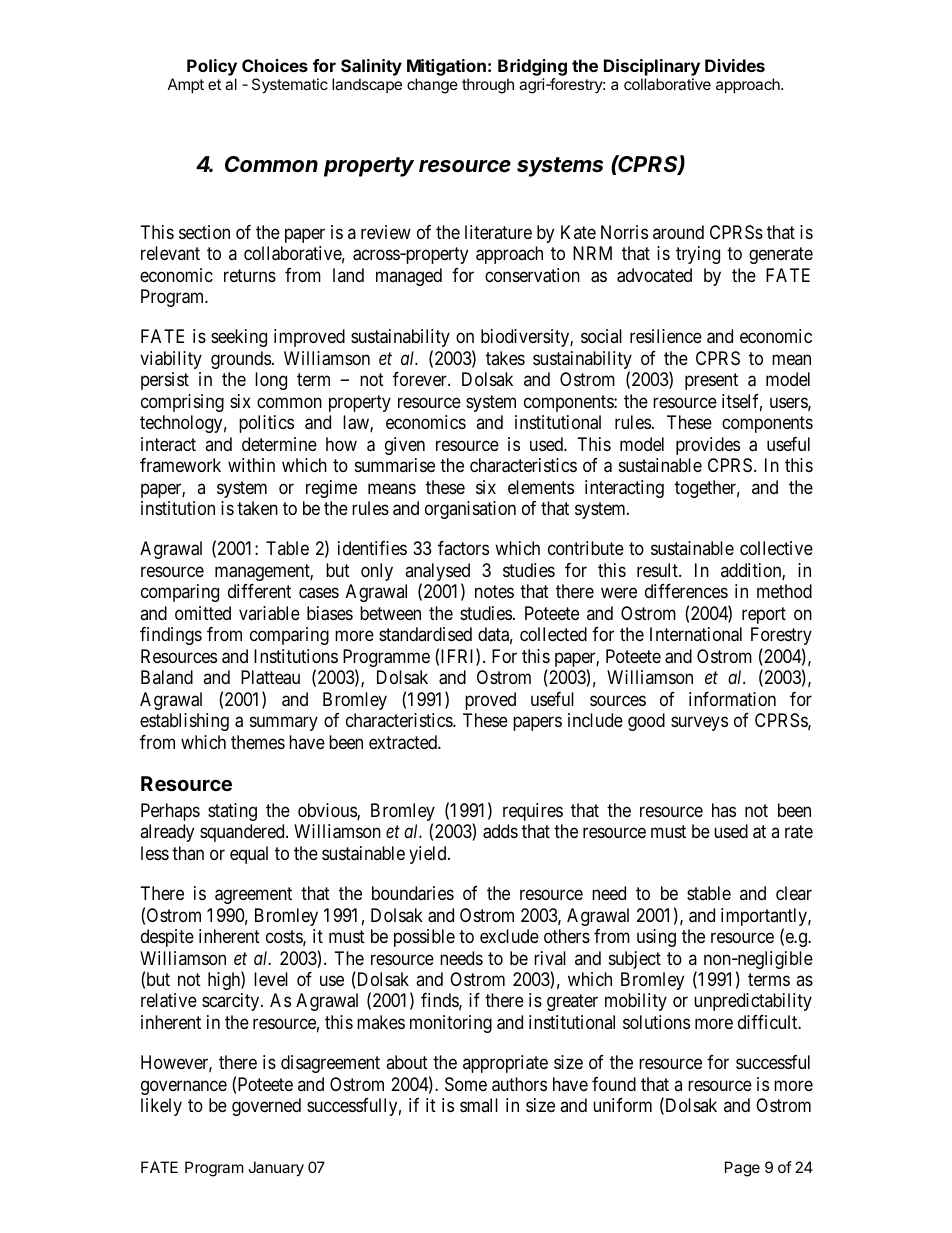  What do you see at coordinates (488, 86) in the screenshot?
I see `through` at bounding box center [488, 86].
